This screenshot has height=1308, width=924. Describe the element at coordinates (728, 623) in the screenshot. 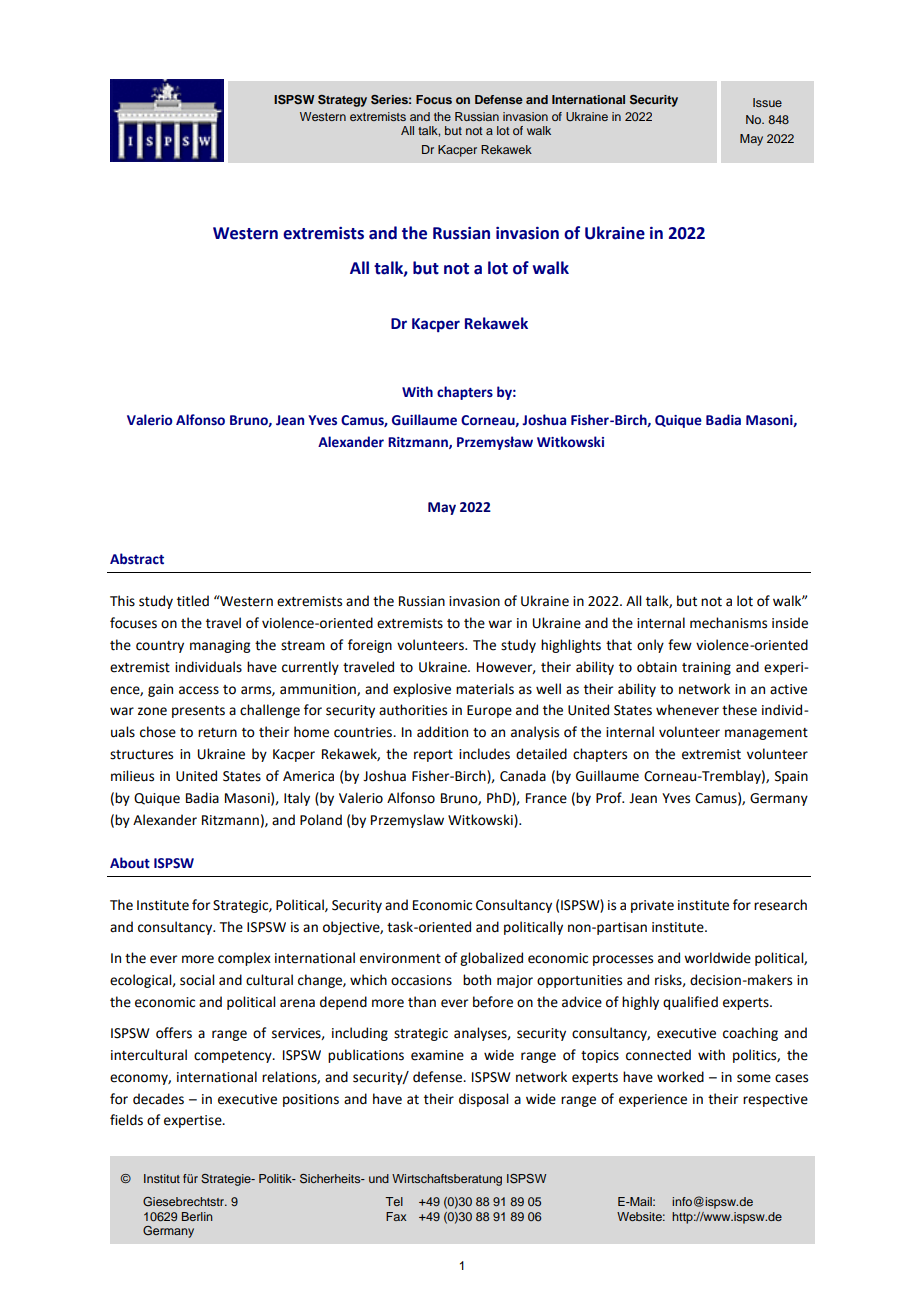

I see `mechanisms` at that location.
